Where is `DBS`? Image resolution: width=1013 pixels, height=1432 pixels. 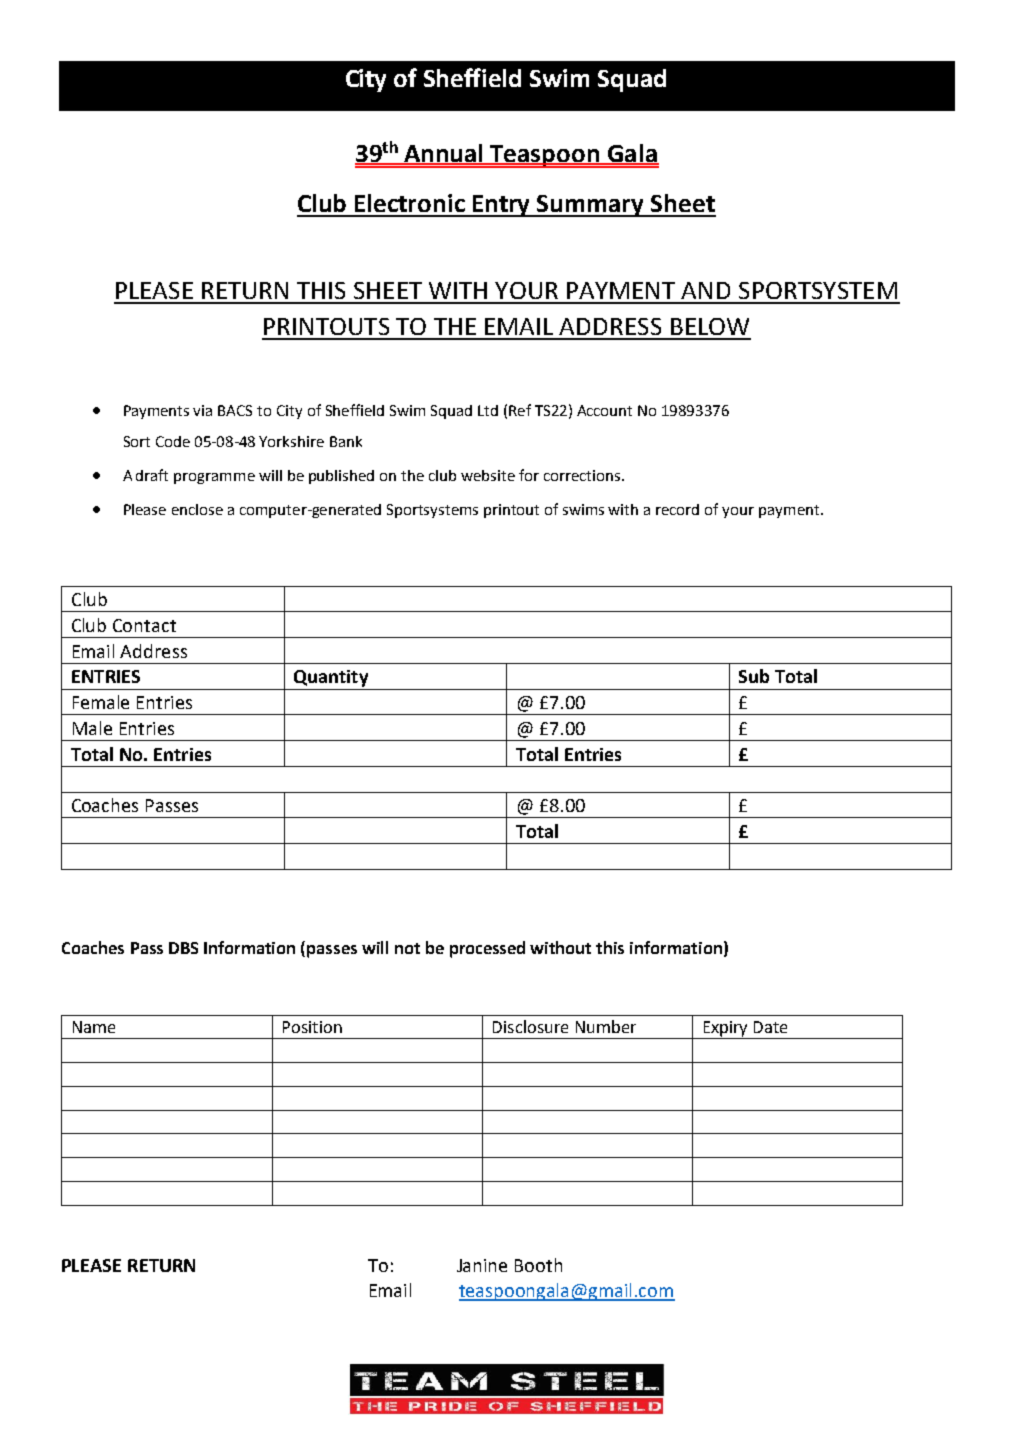
DBS is located at coordinates (183, 948).
